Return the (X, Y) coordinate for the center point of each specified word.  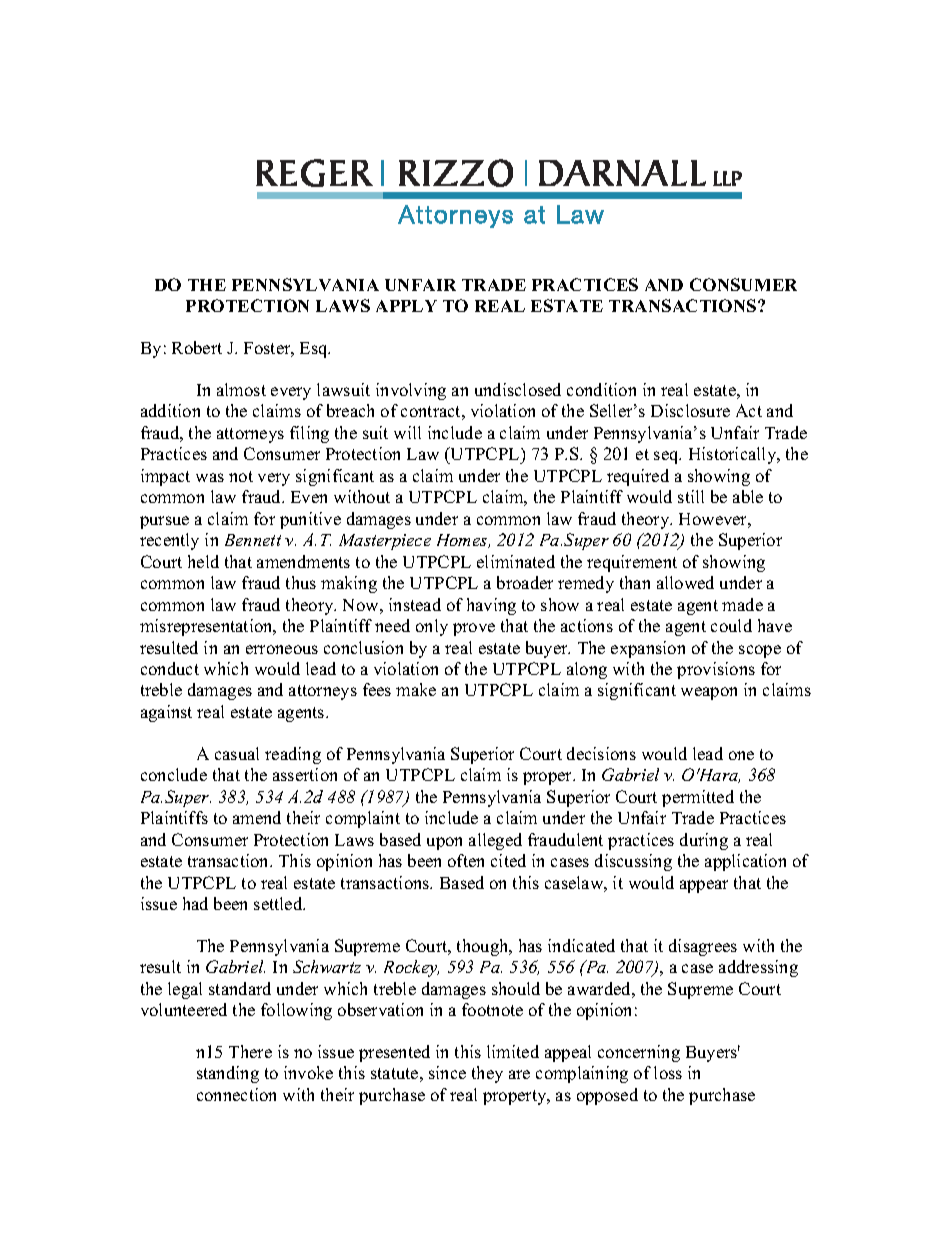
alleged (495, 841)
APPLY (406, 306)
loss (668, 1072)
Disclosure (690, 410)
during (704, 841)
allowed (685, 582)
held (203, 561)
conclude (174, 774)
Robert (197, 347)
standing (228, 1074)
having (491, 606)
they (487, 1074)
